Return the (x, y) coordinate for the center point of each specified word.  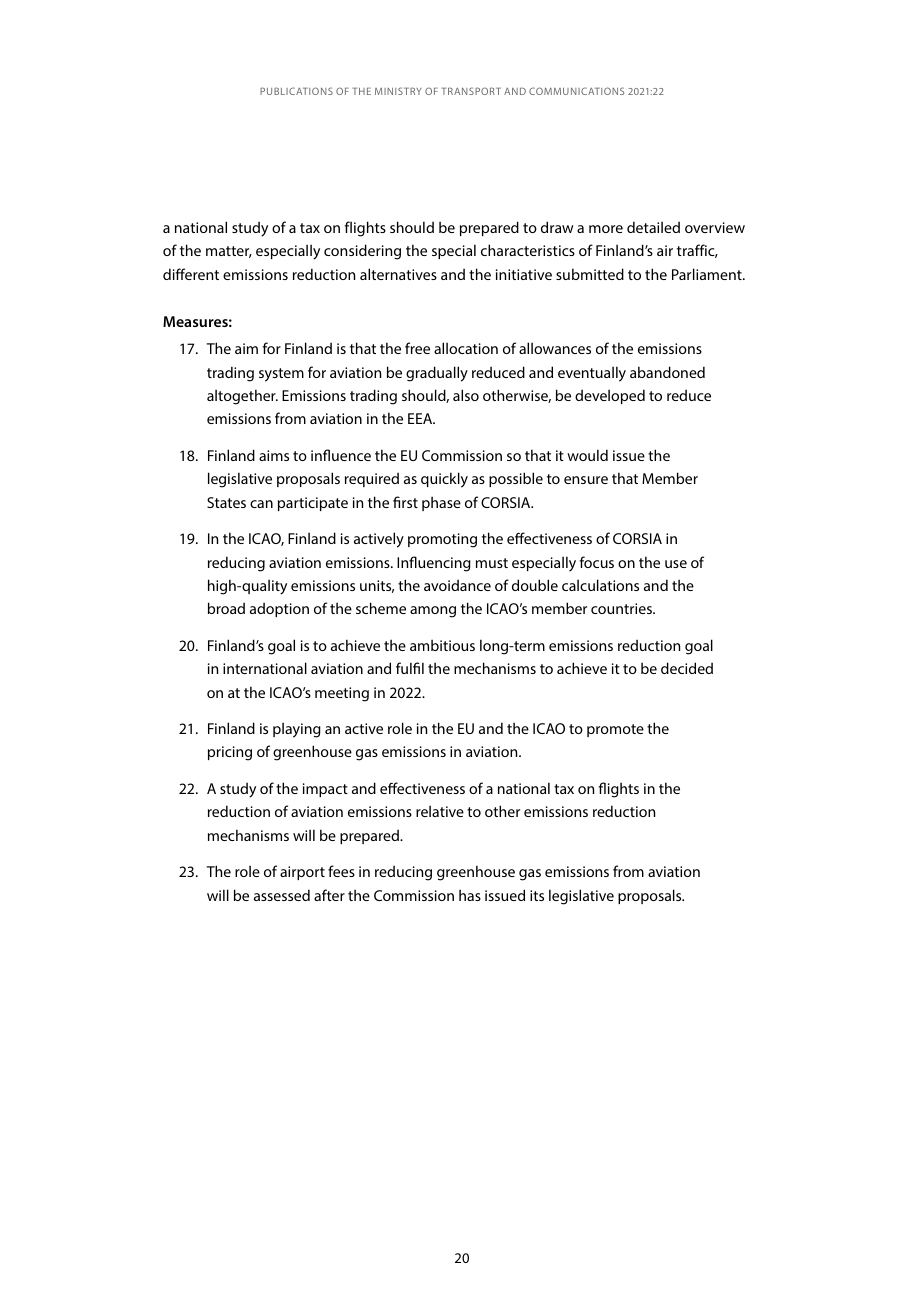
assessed (282, 895)
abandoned (667, 372)
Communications (576, 91)
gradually (437, 374)
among (433, 612)
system (281, 375)
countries (622, 608)
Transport (471, 91)
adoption (279, 609)
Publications (296, 91)
